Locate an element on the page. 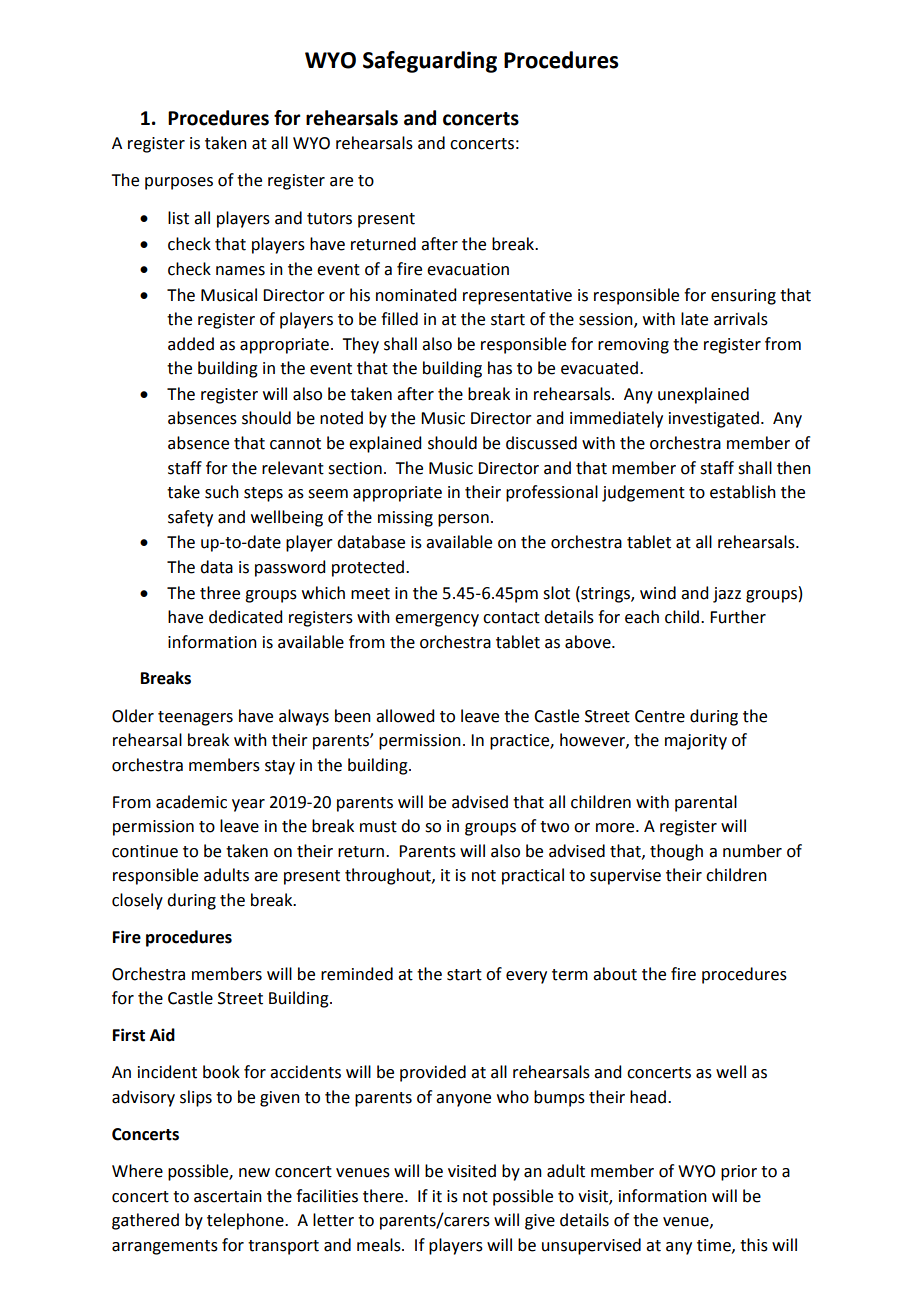 The width and height of the image is (924, 1308). closely is located at coordinates (137, 901).
